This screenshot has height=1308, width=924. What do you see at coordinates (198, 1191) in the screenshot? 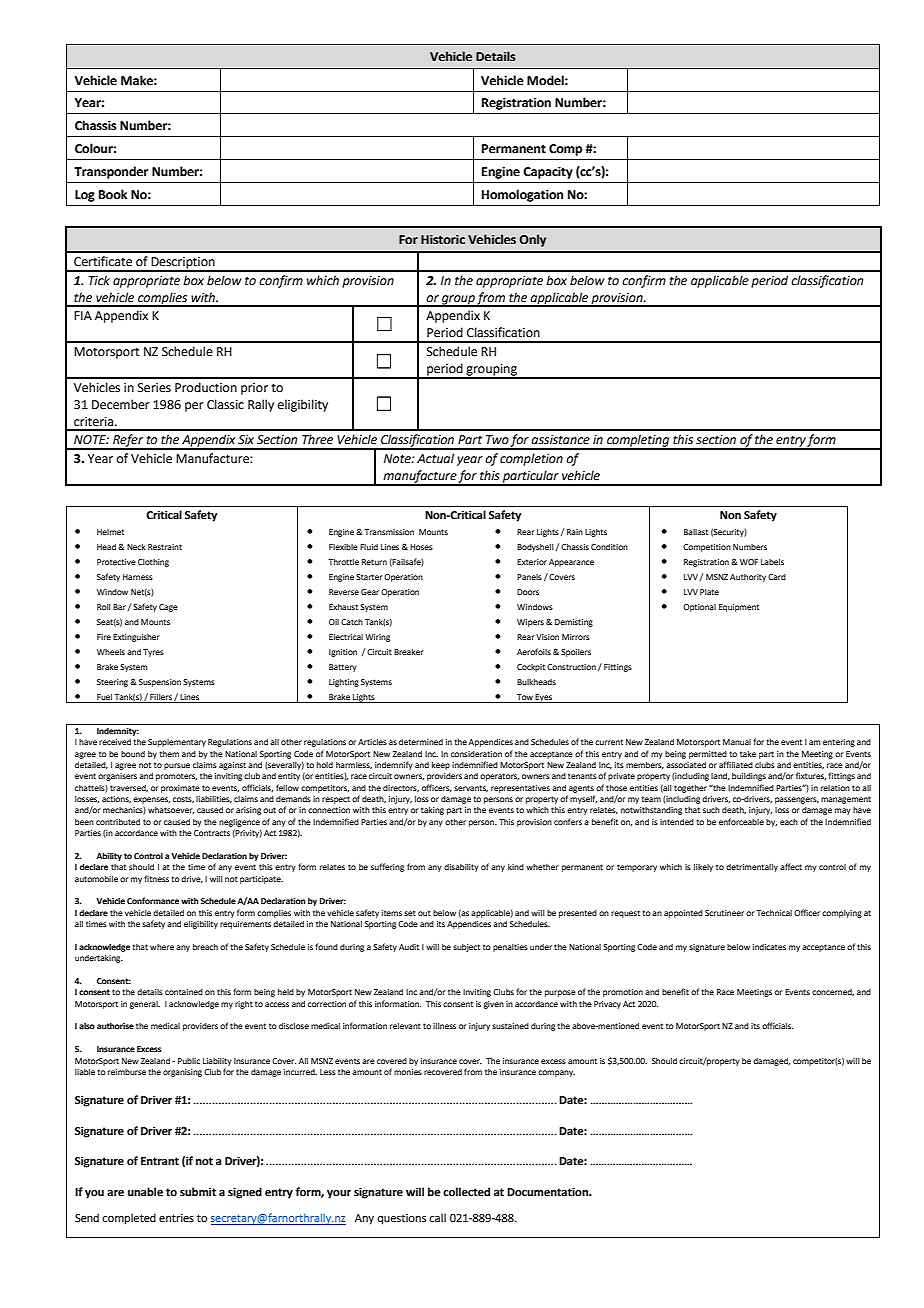
I see `submit` at bounding box center [198, 1191].
